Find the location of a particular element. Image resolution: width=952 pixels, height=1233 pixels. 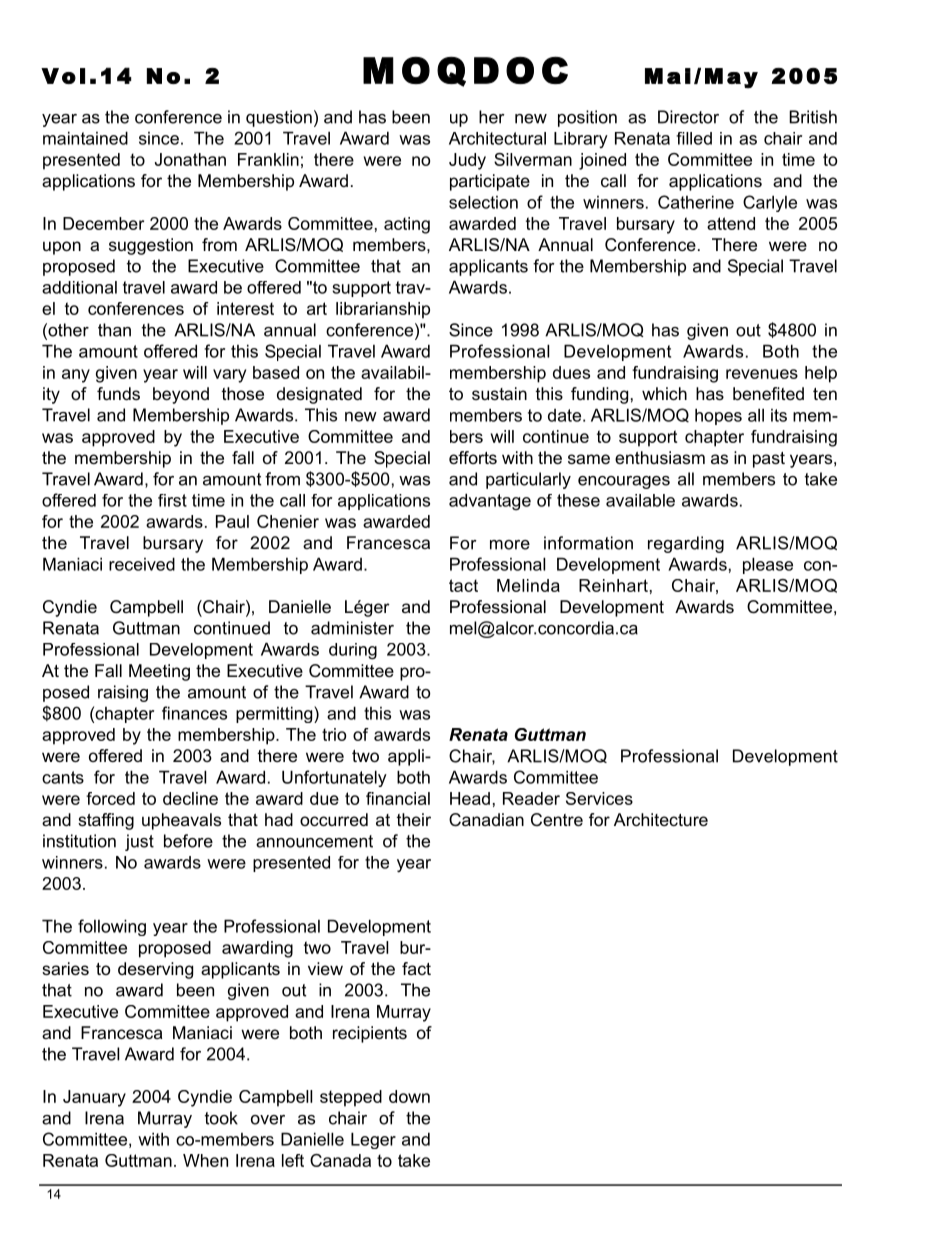

hopes is located at coordinates (718, 416).
